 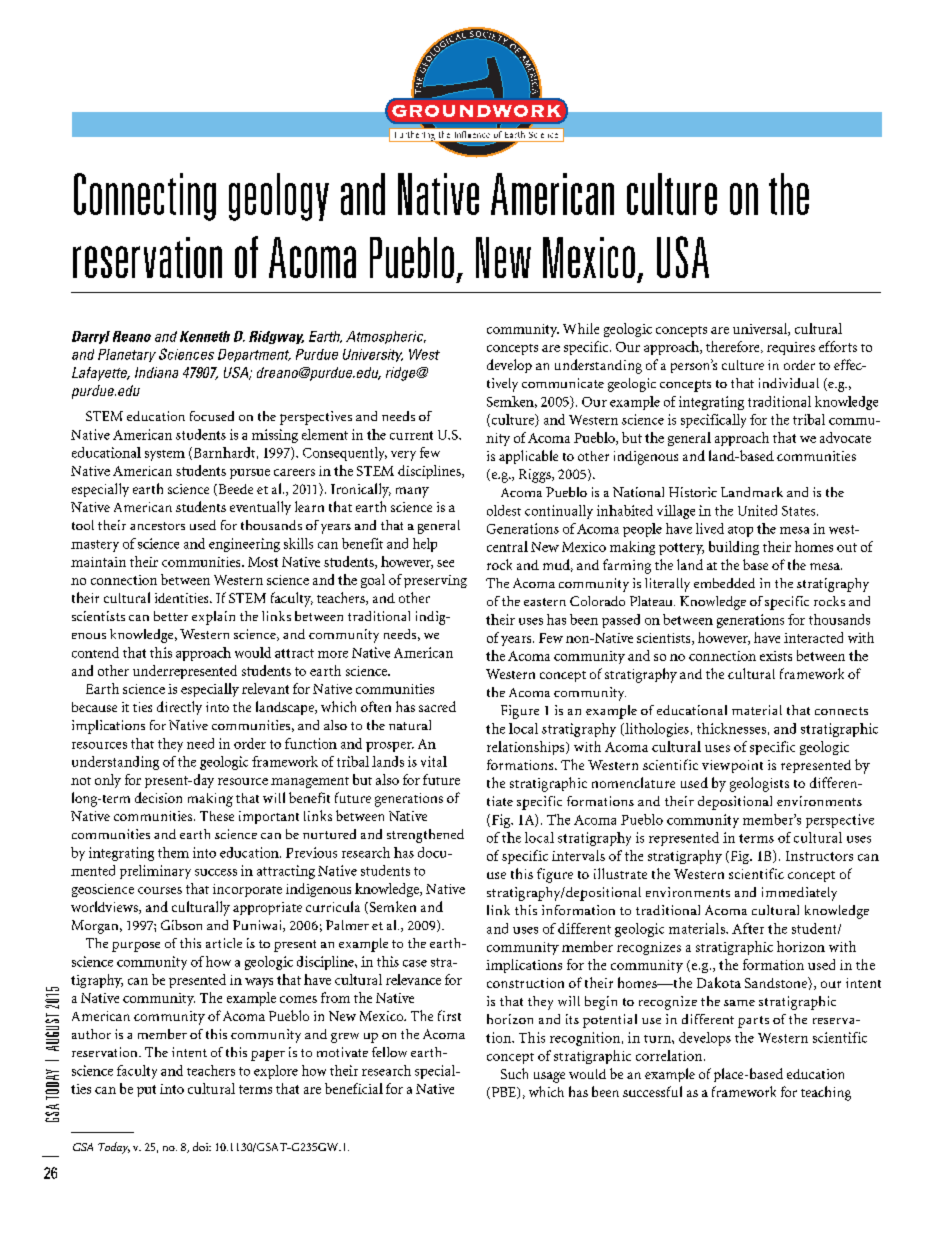 I want to click on PBE, so click(x=503, y=1093).
